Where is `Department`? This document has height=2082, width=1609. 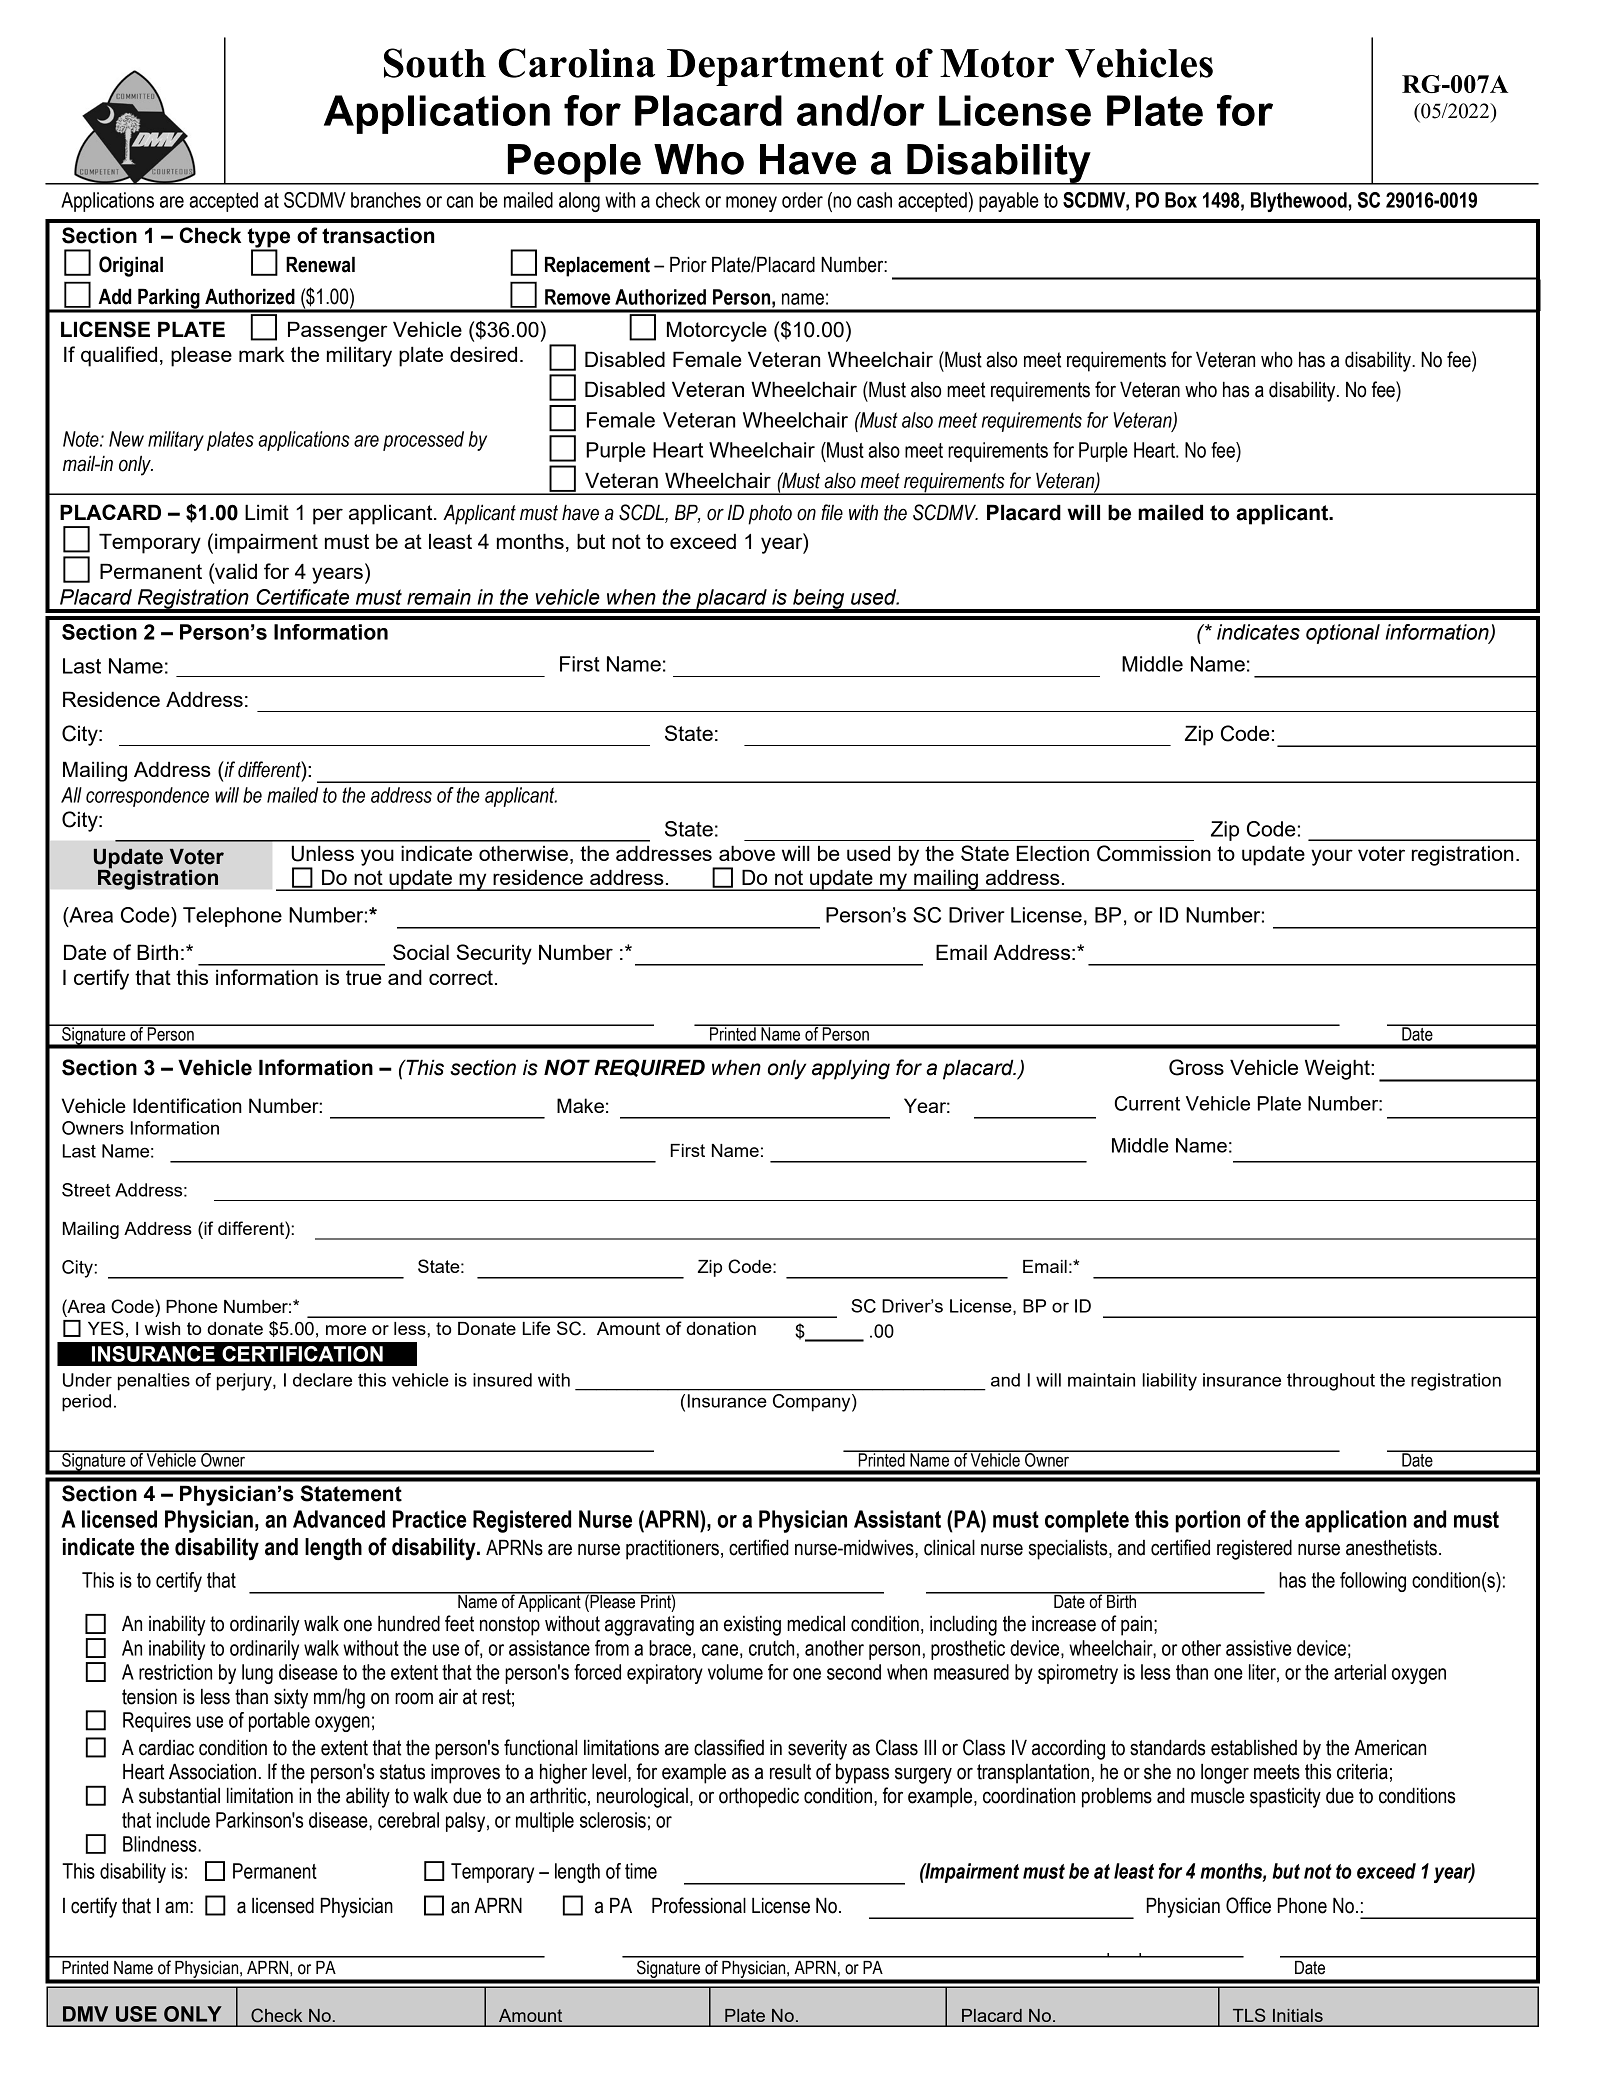
Department is located at coordinates (775, 67).
